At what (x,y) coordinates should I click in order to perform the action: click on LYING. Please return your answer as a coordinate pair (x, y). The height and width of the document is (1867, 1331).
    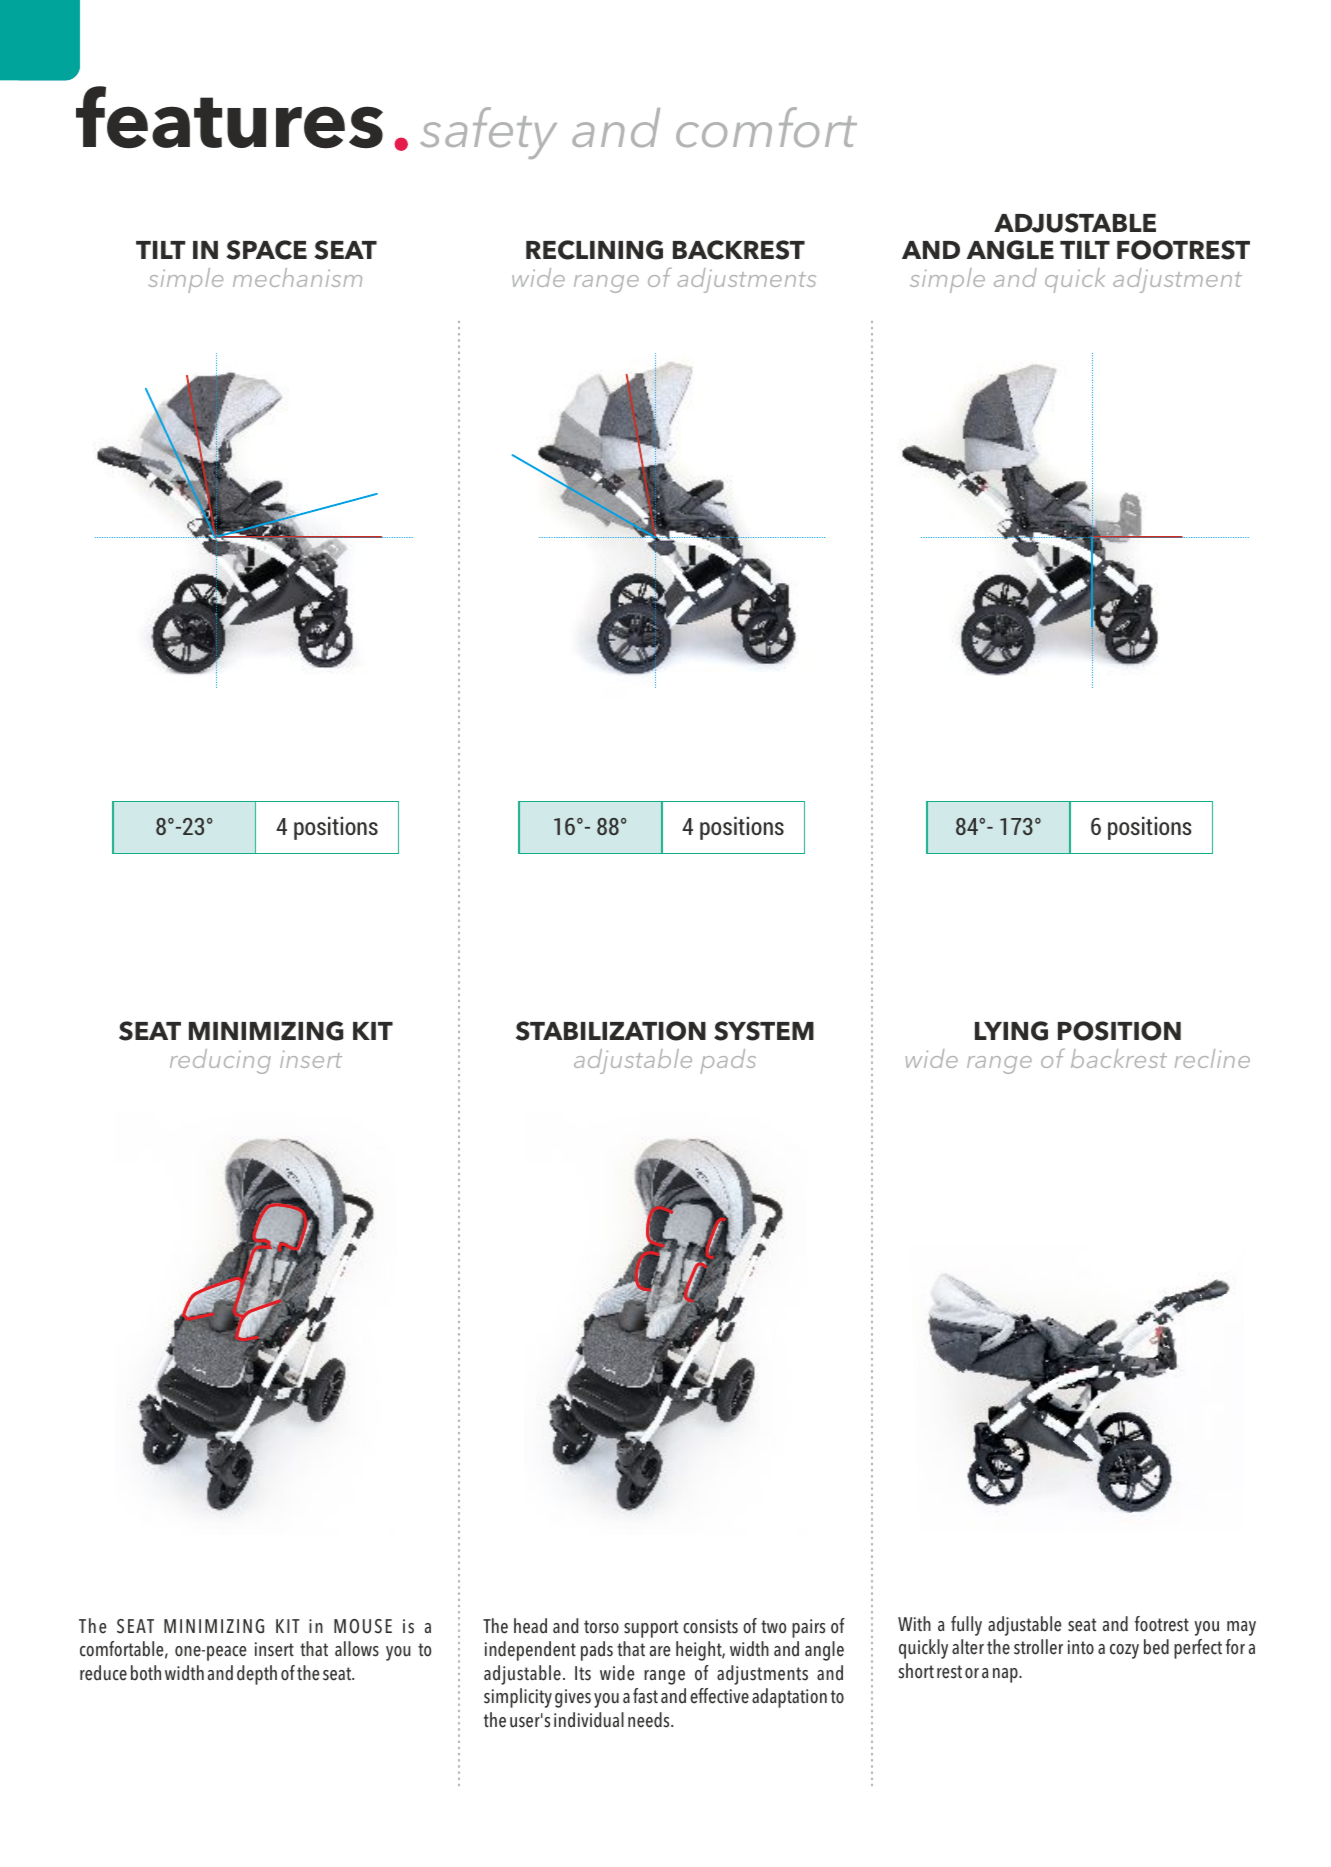
    Looking at the image, I should click on (1011, 1031).
